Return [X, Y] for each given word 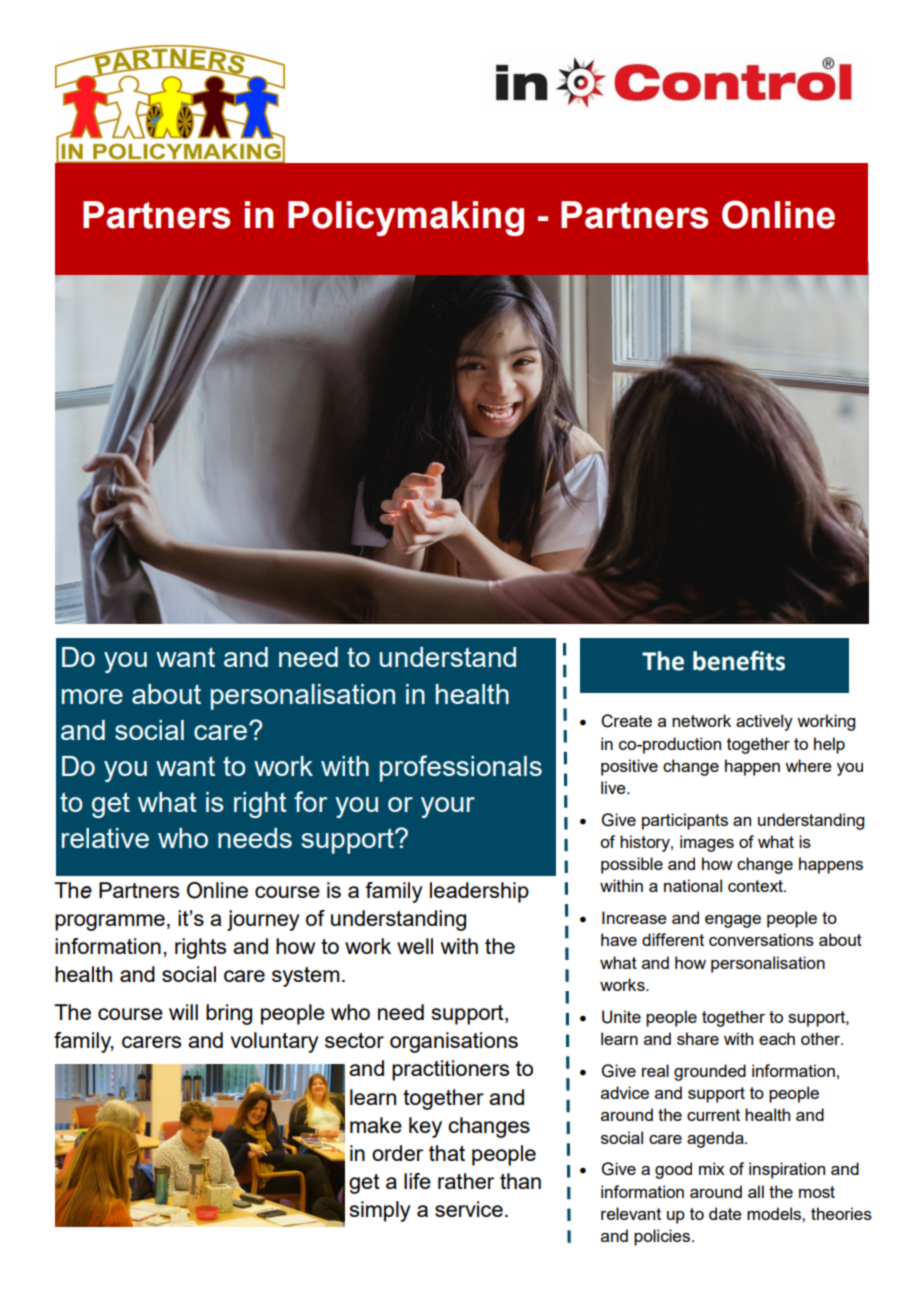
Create [626, 721]
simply [380, 1211]
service [469, 1209]
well [415, 946]
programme [110, 922]
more [92, 696]
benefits [739, 661]
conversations [761, 939]
